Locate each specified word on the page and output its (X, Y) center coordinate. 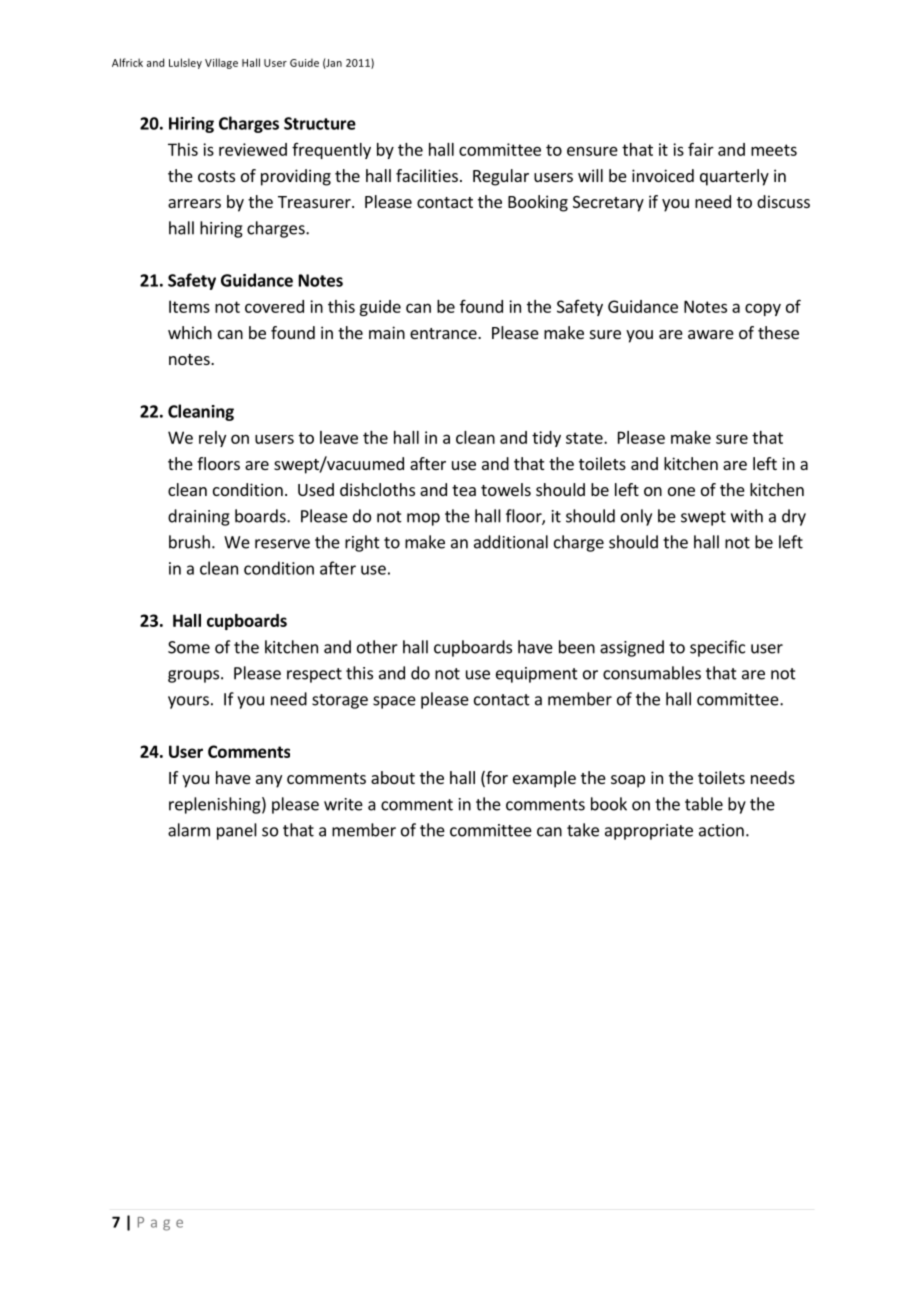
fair (701, 149)
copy (763, 309)
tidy (546, 439)
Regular (501, 177)
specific (717, 648)
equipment (537, 675)
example (544, 779)
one (681, 491)
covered (274, 306)
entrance (444, 333)
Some (189, 647)
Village (221, 63)
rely (212, 439)
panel (237, 831)
